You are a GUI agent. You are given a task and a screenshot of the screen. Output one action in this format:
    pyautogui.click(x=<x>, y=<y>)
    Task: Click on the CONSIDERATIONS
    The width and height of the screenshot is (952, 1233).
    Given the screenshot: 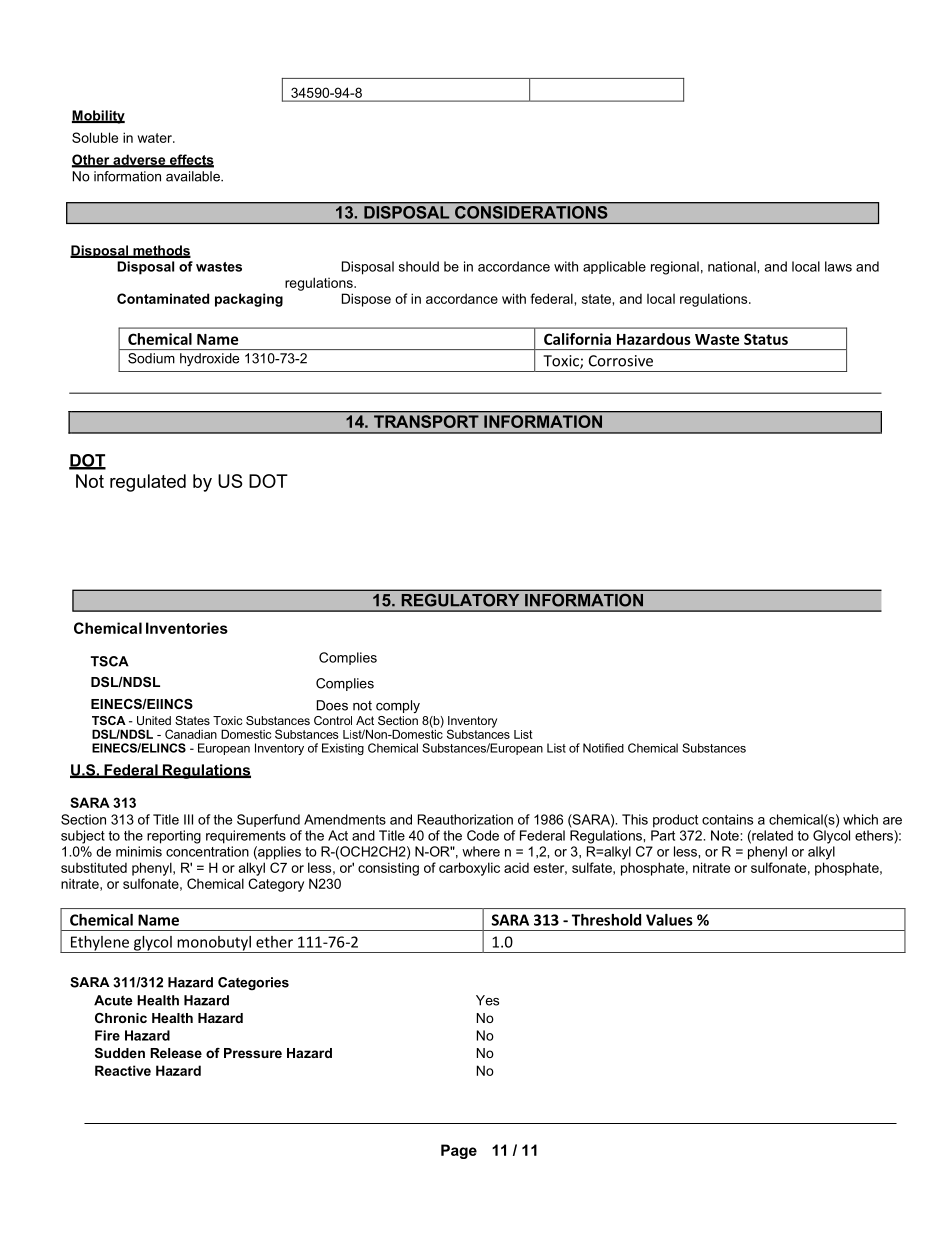 What is the action you would take?
    pyautogui.click(x=531, y=212)
